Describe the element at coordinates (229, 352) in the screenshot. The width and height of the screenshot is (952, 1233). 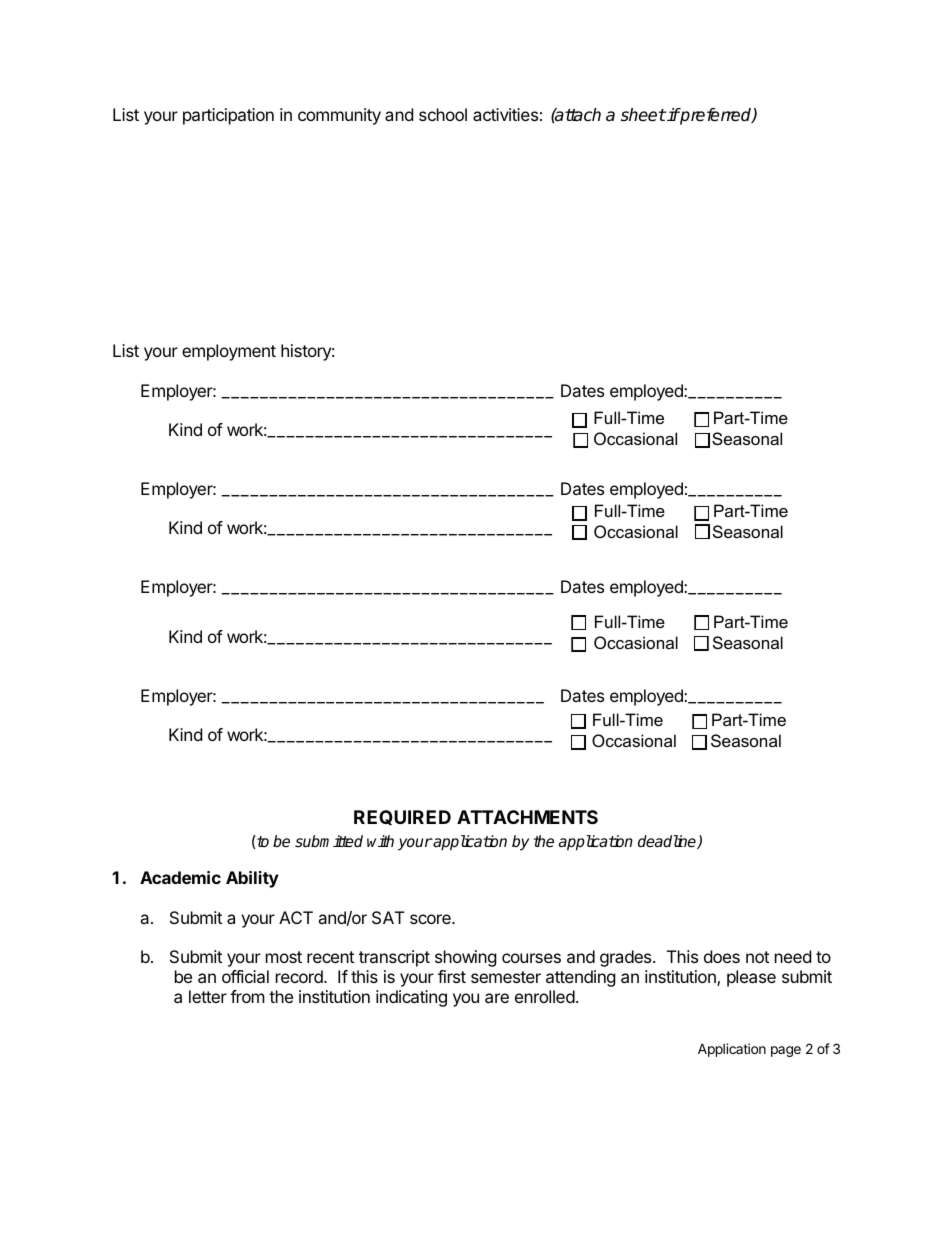
I see `employment` at that location.
